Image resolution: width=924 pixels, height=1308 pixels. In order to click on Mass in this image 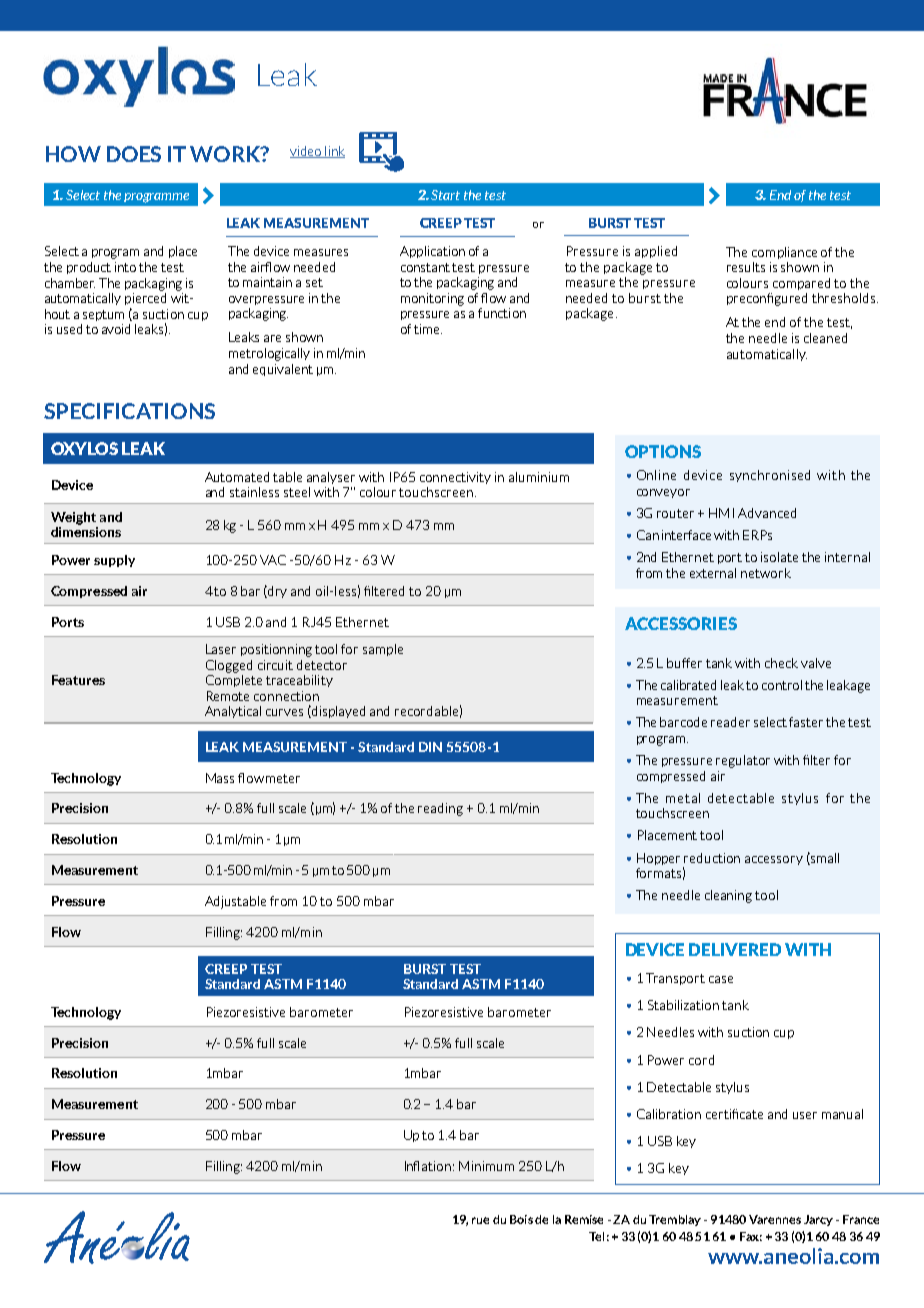, I will do `click(220, 778)`.
